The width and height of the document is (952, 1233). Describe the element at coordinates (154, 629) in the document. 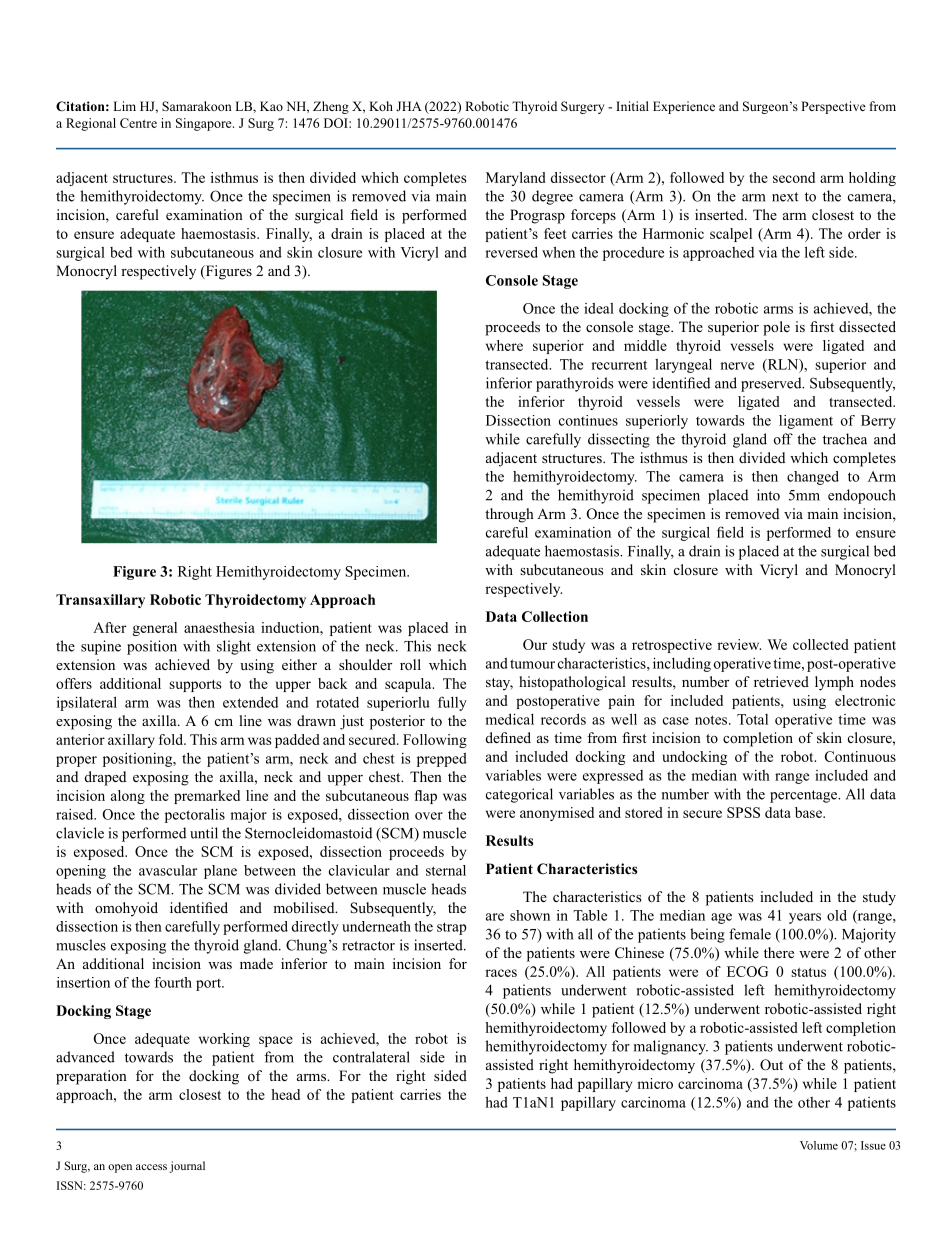

I see `general` at that location.
